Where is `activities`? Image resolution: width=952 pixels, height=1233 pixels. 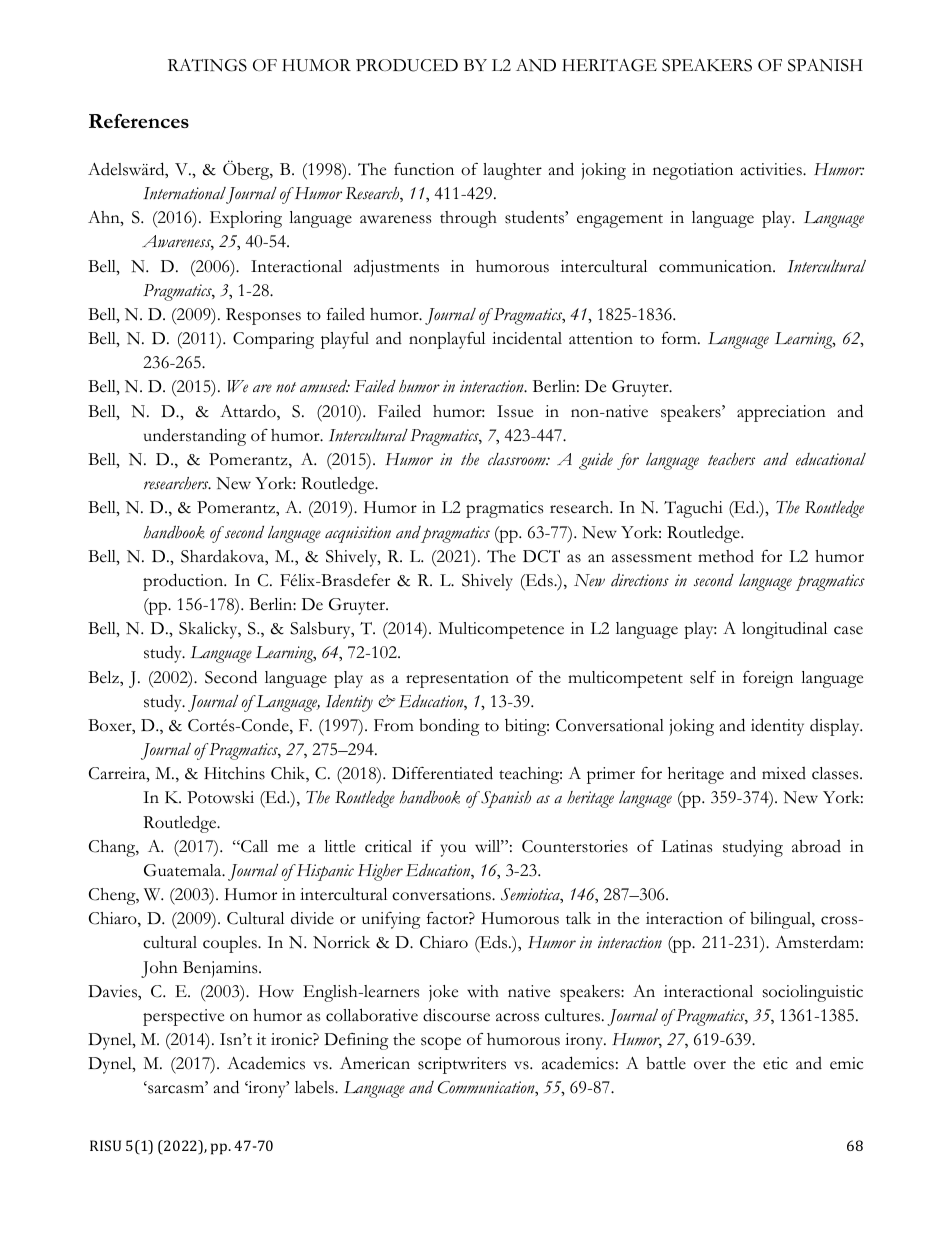
activities is located at coordinates (772, 169).
